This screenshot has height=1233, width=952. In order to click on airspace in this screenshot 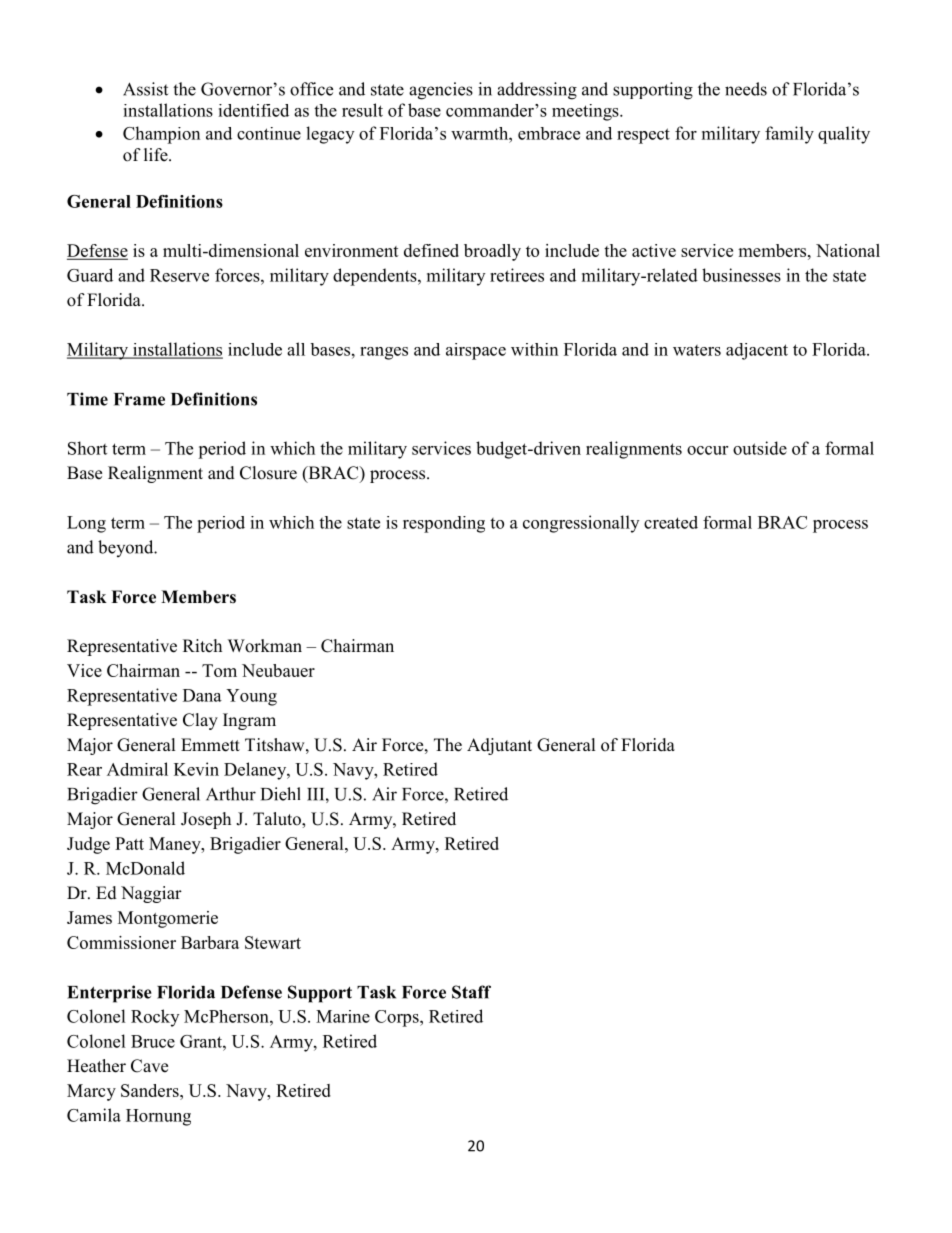, I will do `click(476, 351)`.
